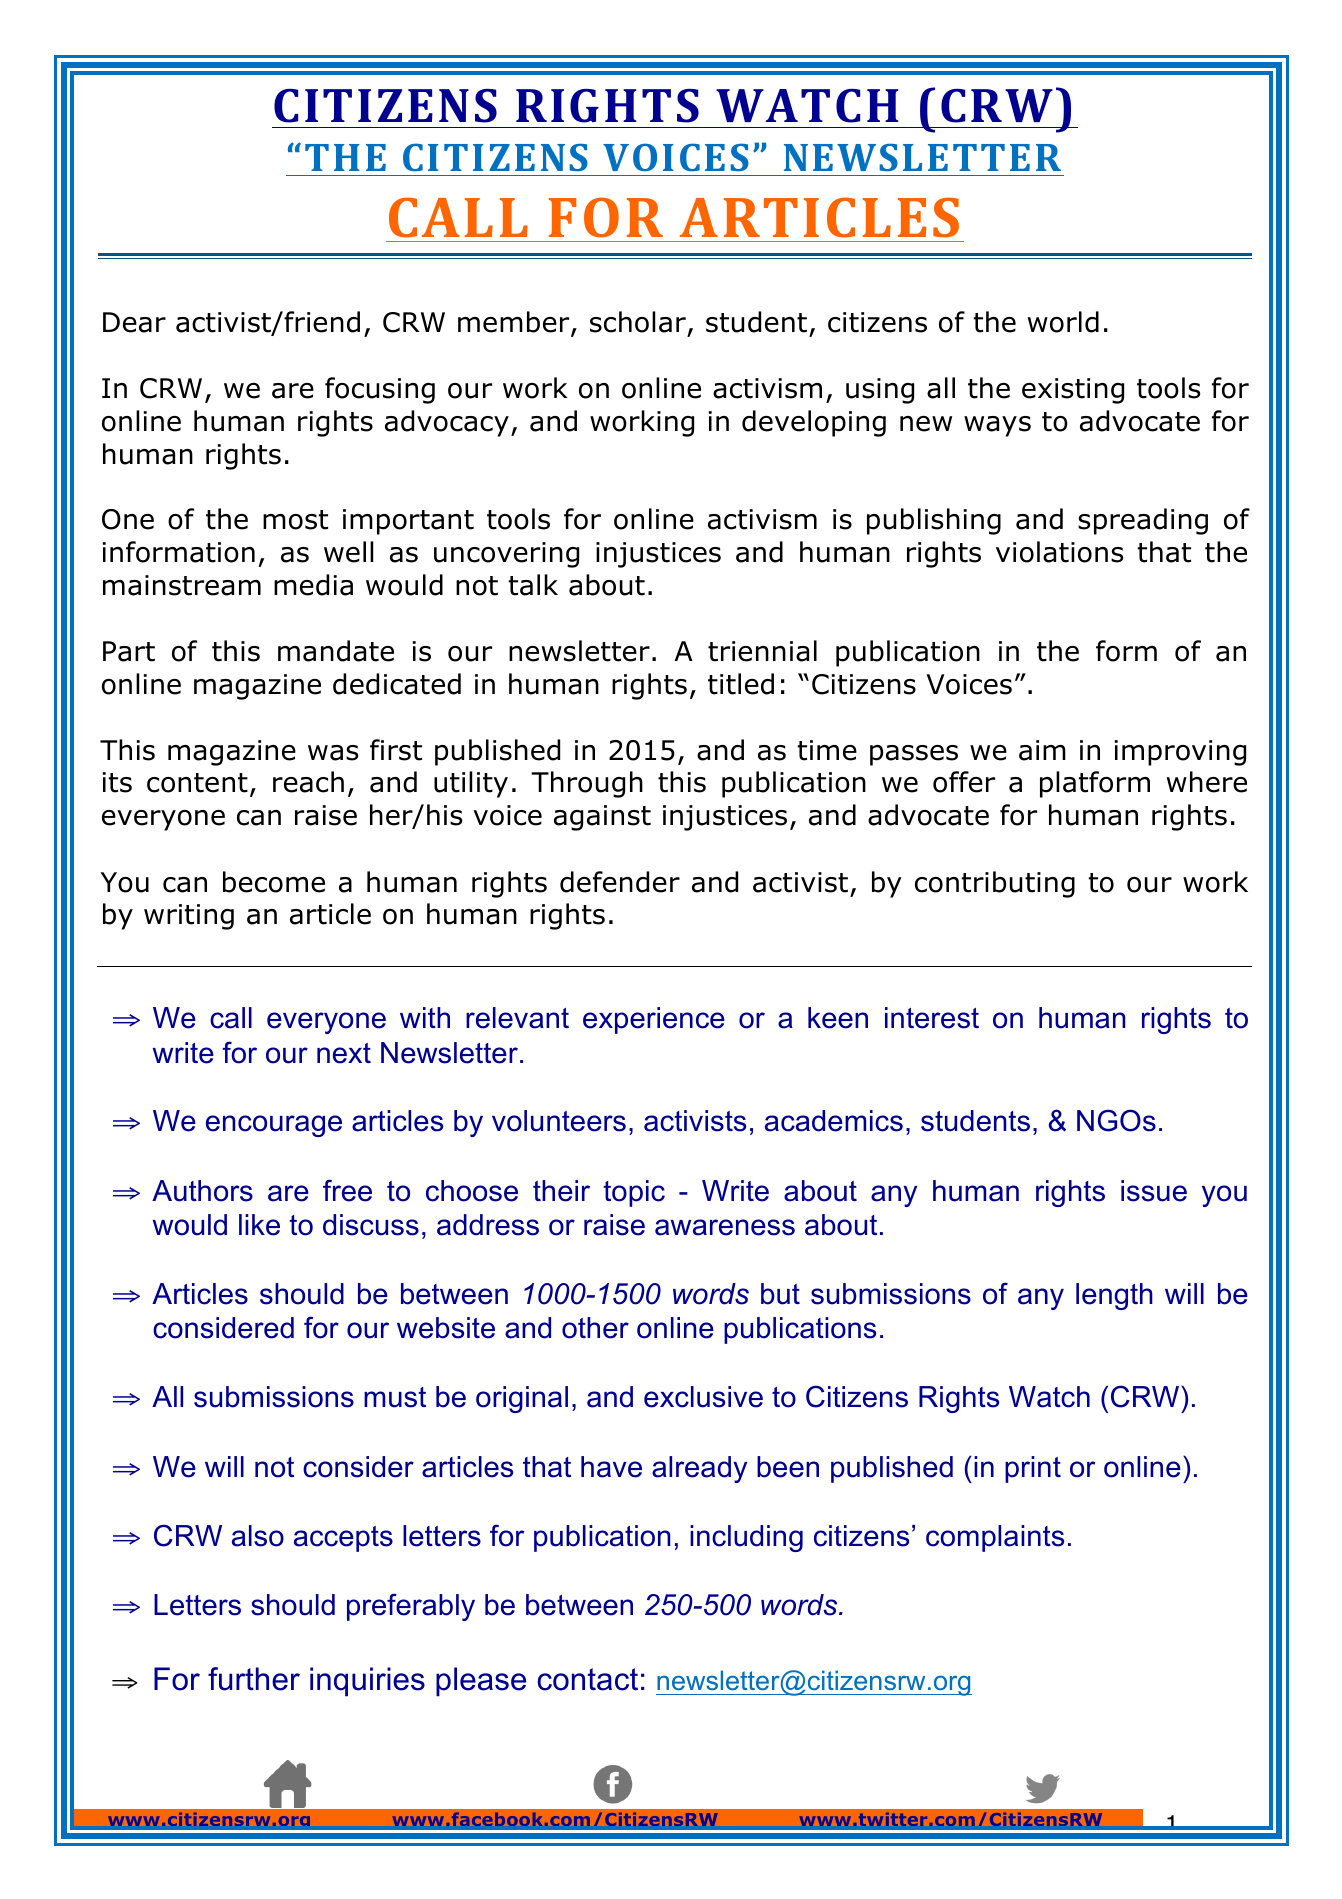  I want to click on interest, so click(932, 1018).
